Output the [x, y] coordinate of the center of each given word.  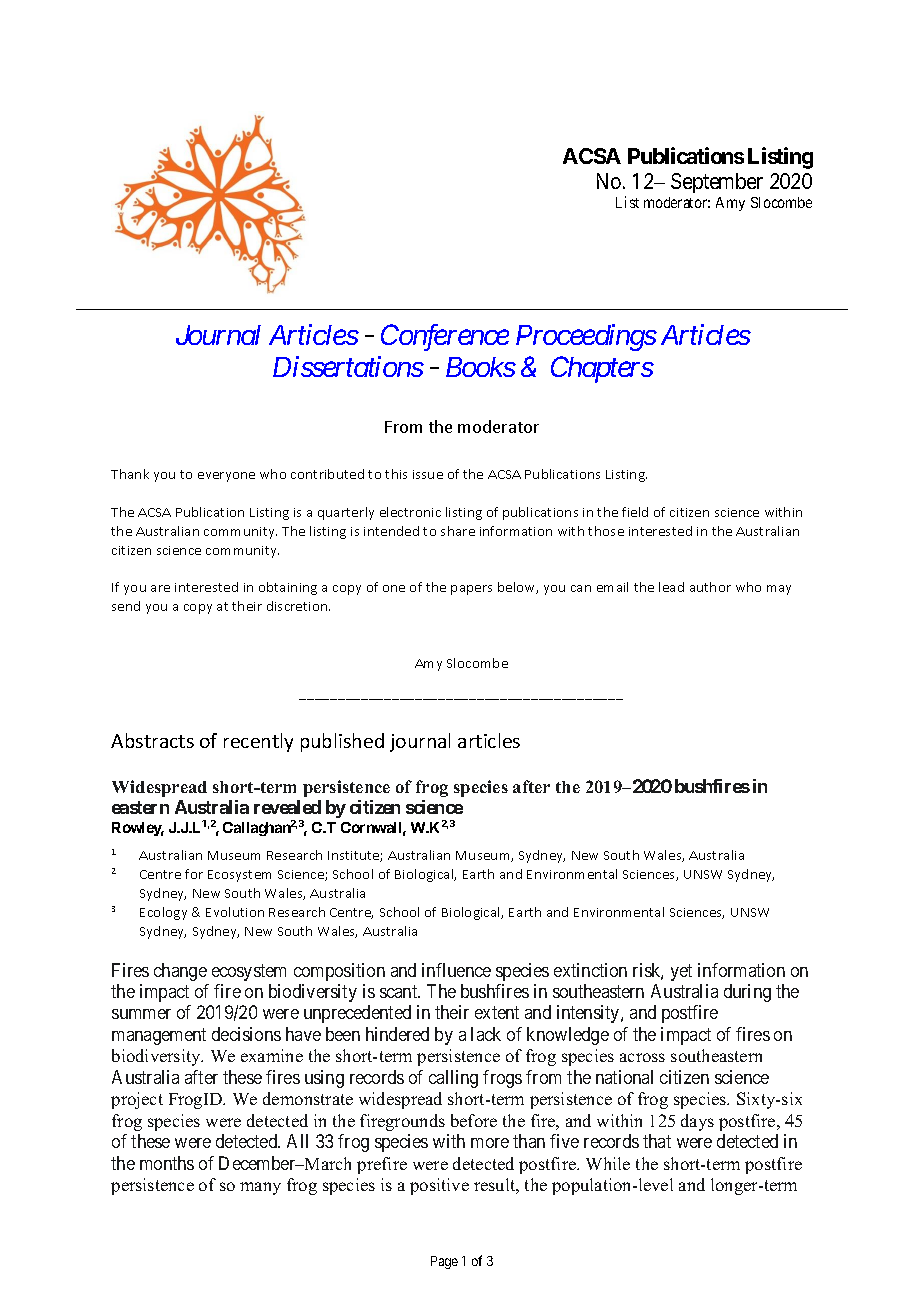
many [260, 1188]
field [635, 512]
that [657, 1141]
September [717, 183]
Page [444, 1262]
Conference [445, 337]
